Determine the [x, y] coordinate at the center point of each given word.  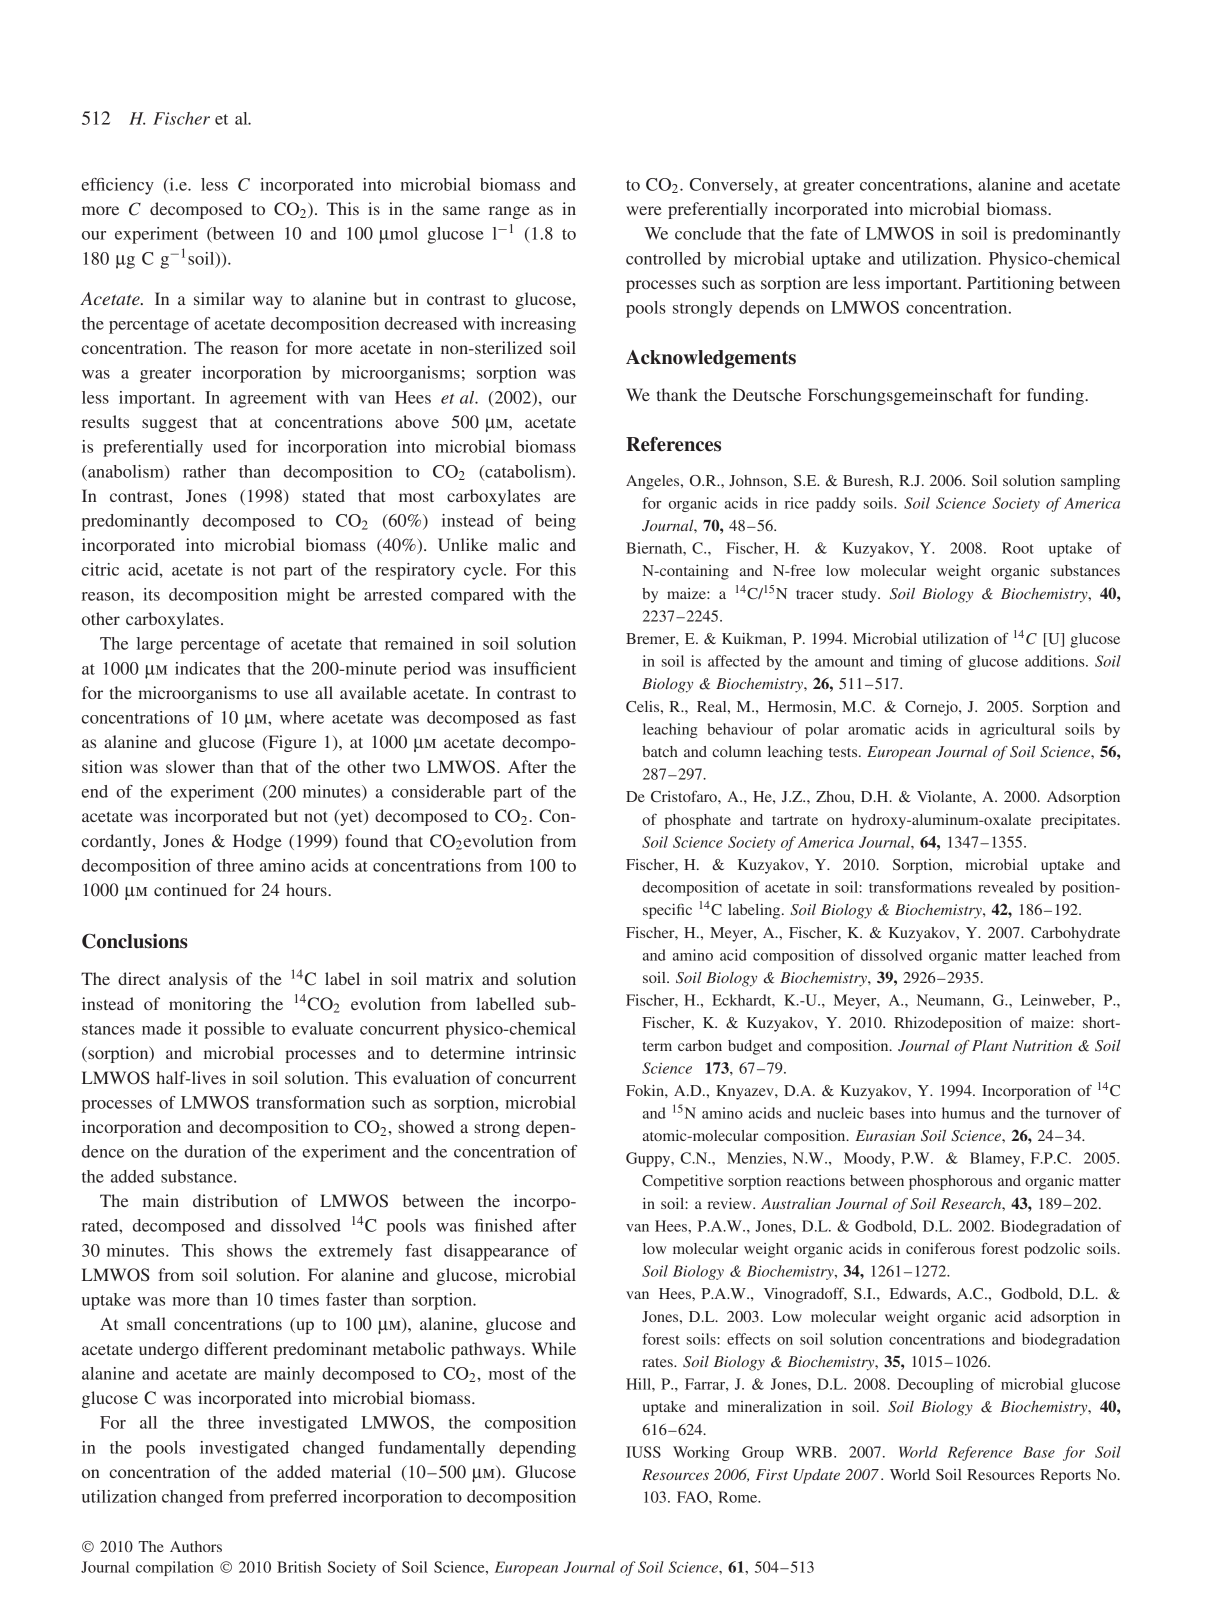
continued [190, 889]
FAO [693, 1497]
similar [219, 298]
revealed [1006, 887]
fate [824, 233]
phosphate [698, 821]
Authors [196, 1546]
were [644, 210]
